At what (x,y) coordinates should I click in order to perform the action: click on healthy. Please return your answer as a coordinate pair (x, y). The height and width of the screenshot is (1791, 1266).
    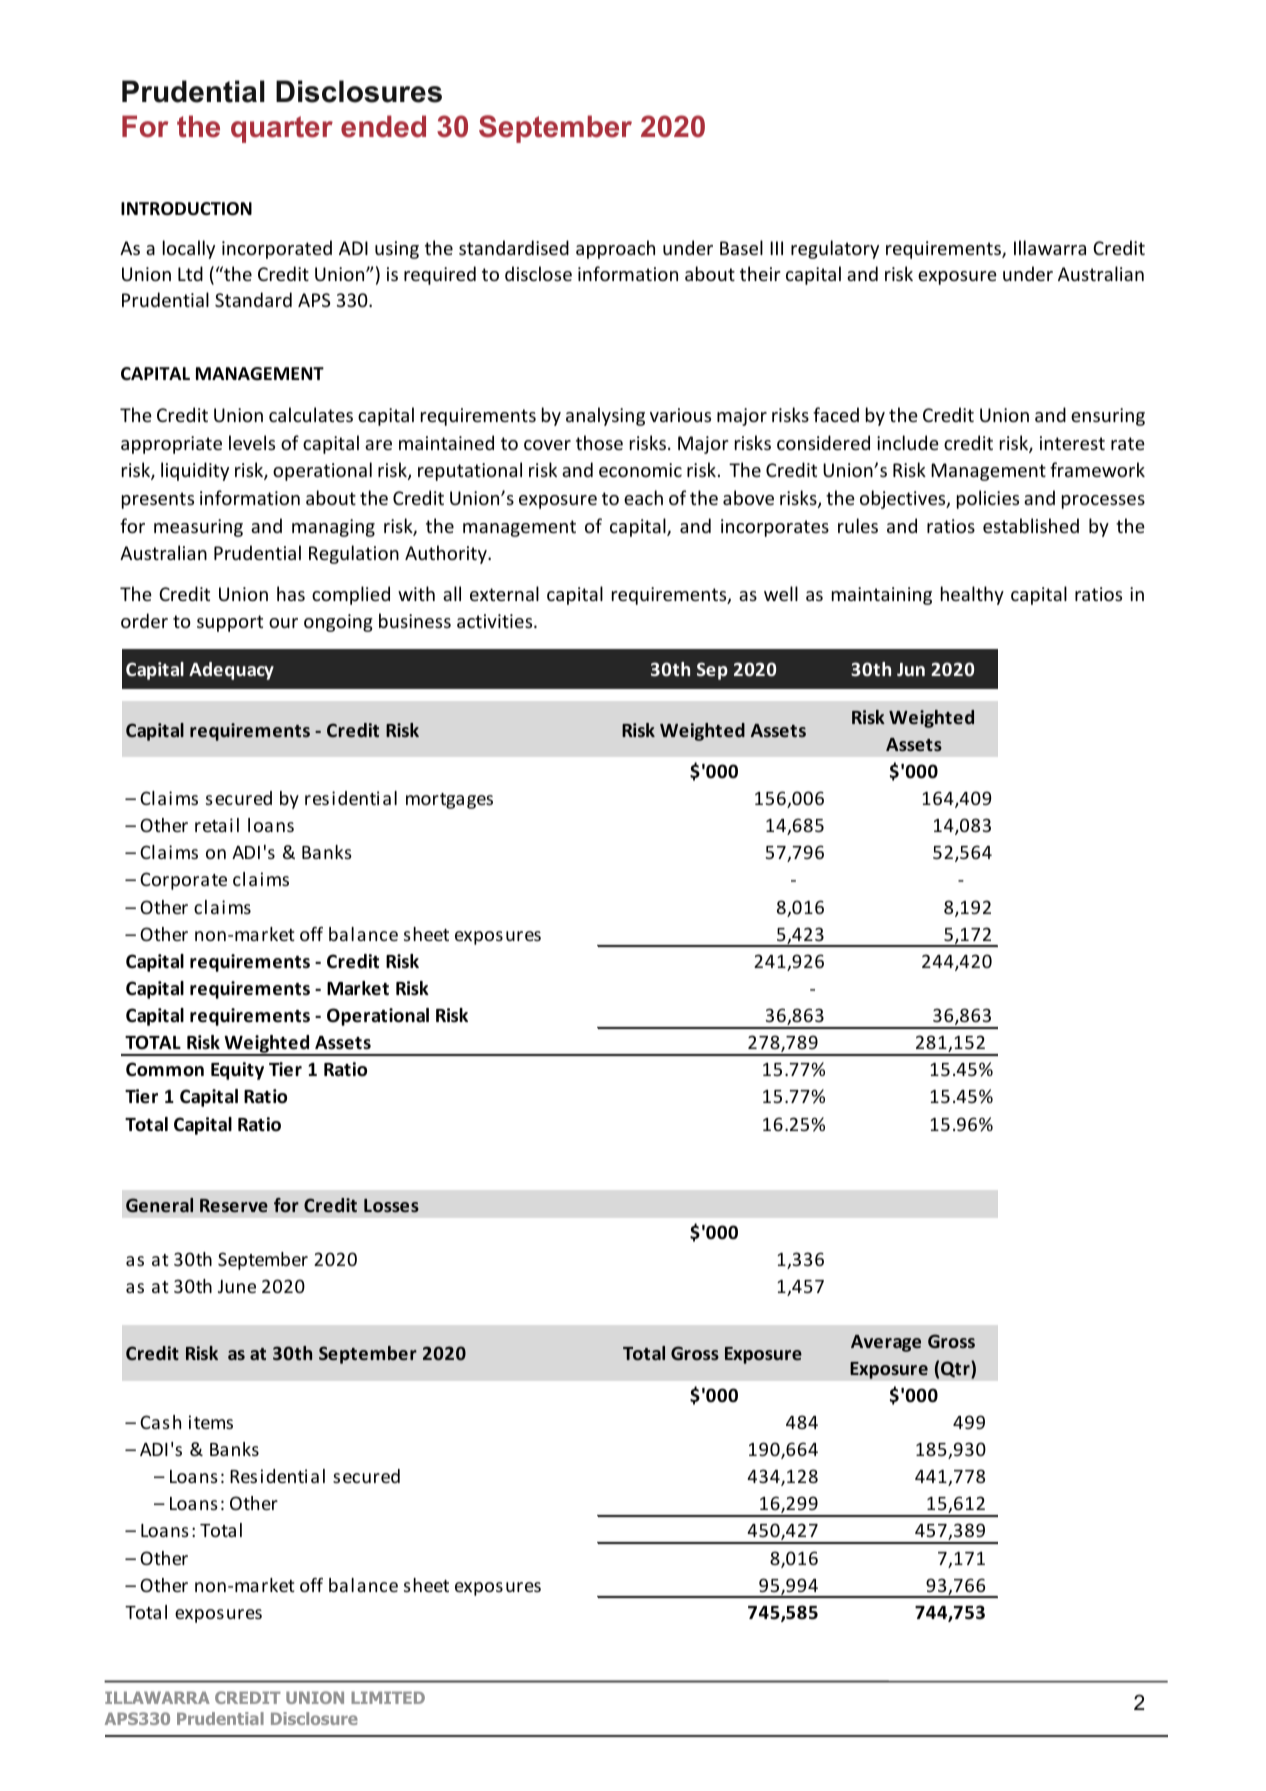
    Looking at the image, I should click on (972, 595).
